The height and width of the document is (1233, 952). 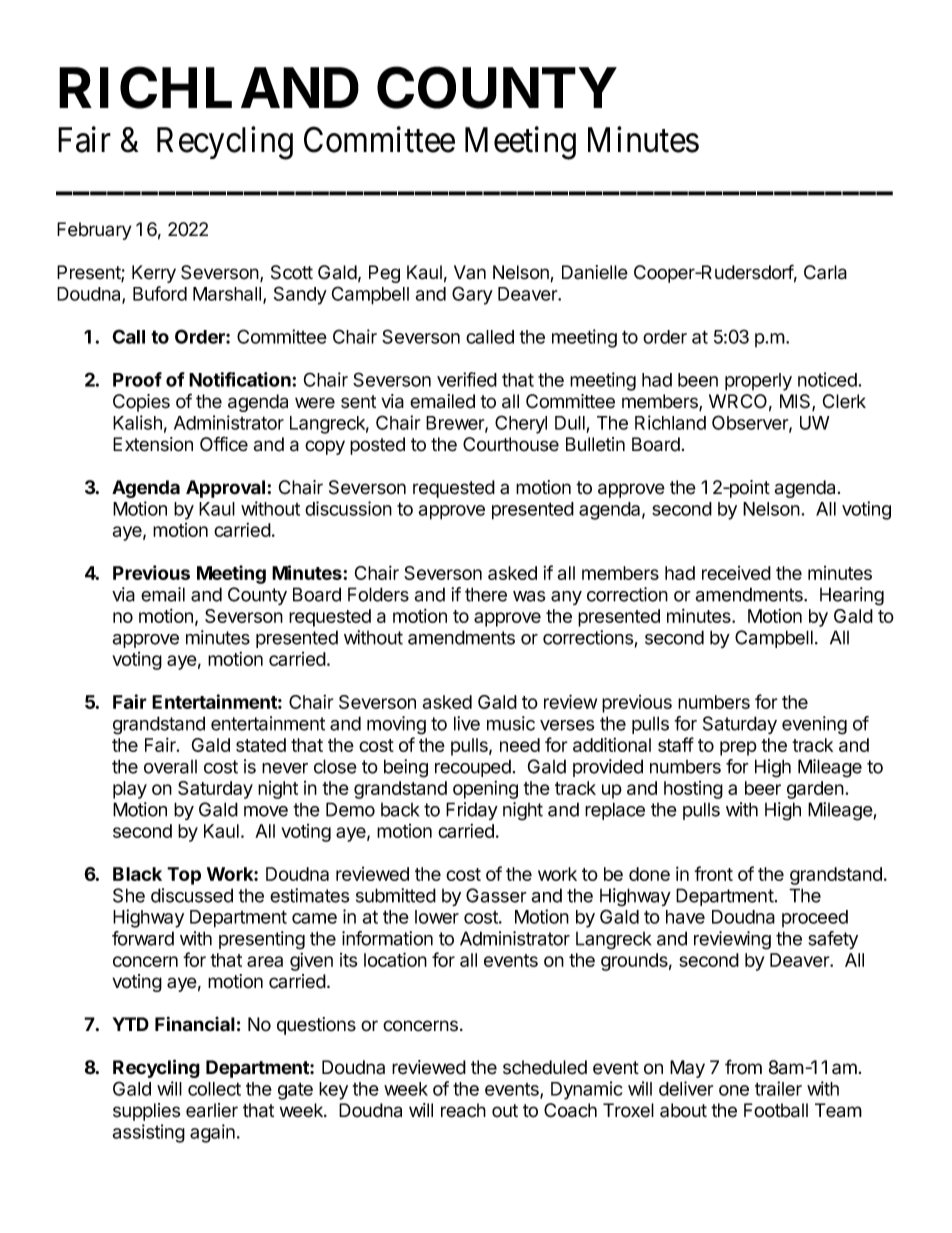 What do you see at coordinates (511, 444) in the document?
I see `Courthouse` at bounding box center [511, 444].
